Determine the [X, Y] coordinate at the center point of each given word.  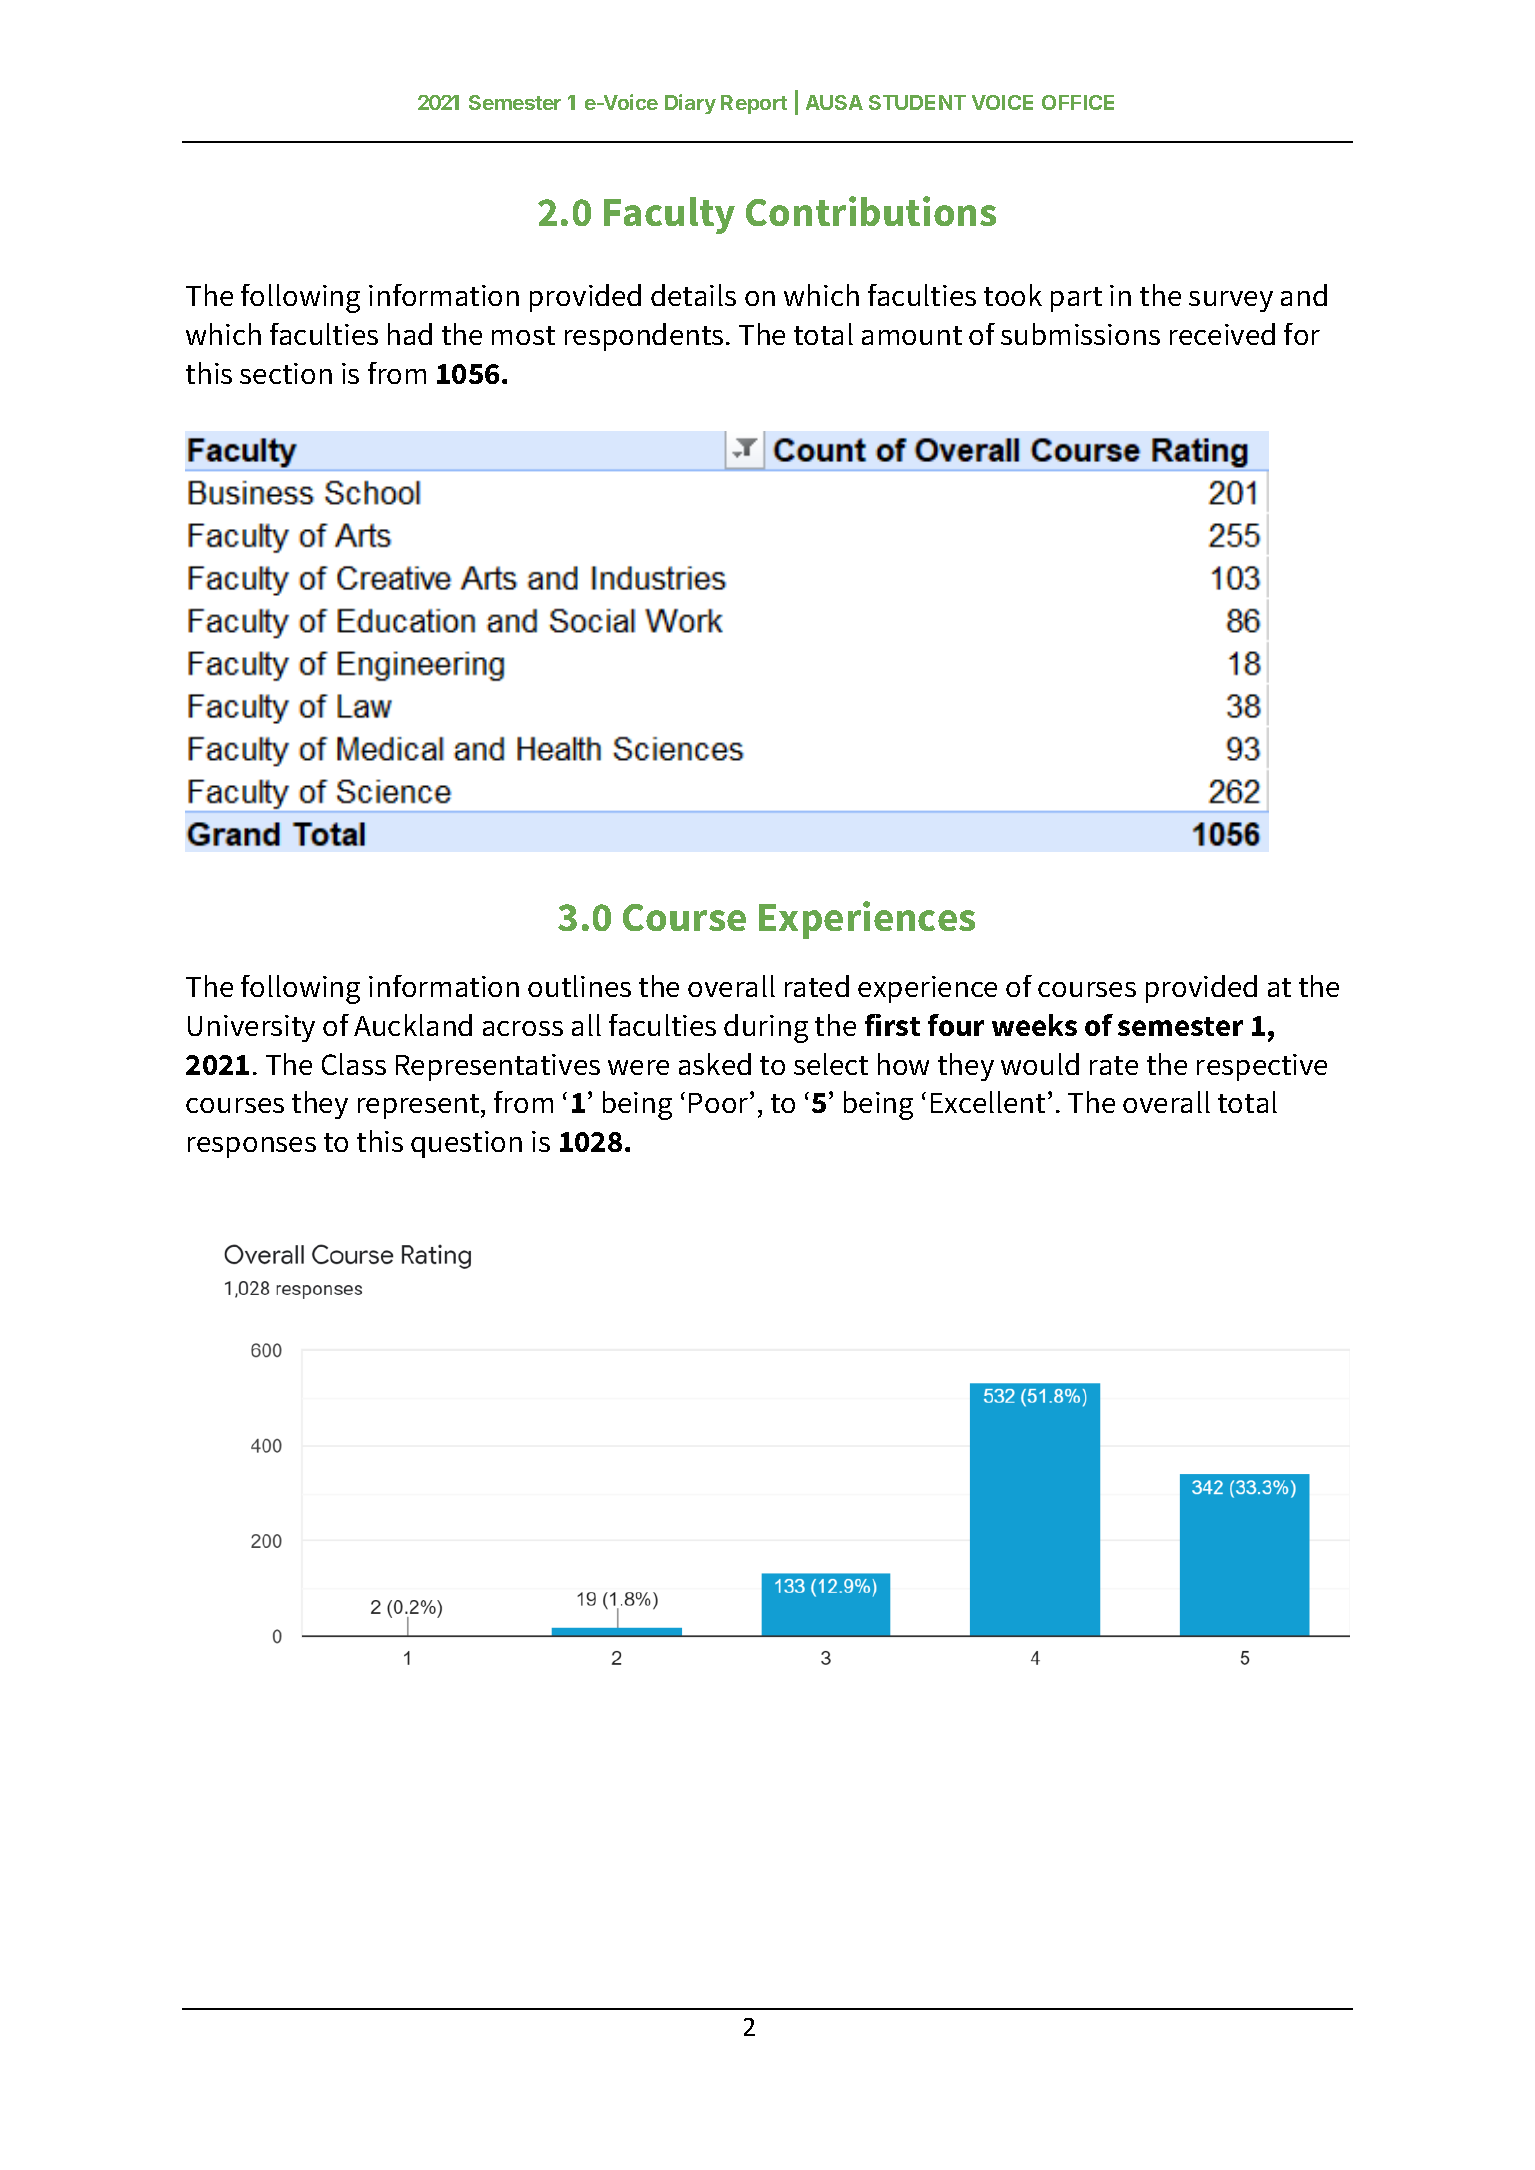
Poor [720, 1102]
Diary [690, 104]
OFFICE [1078, 102]
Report [754, 104]
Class [354, 1064]
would [1040, 1064]
